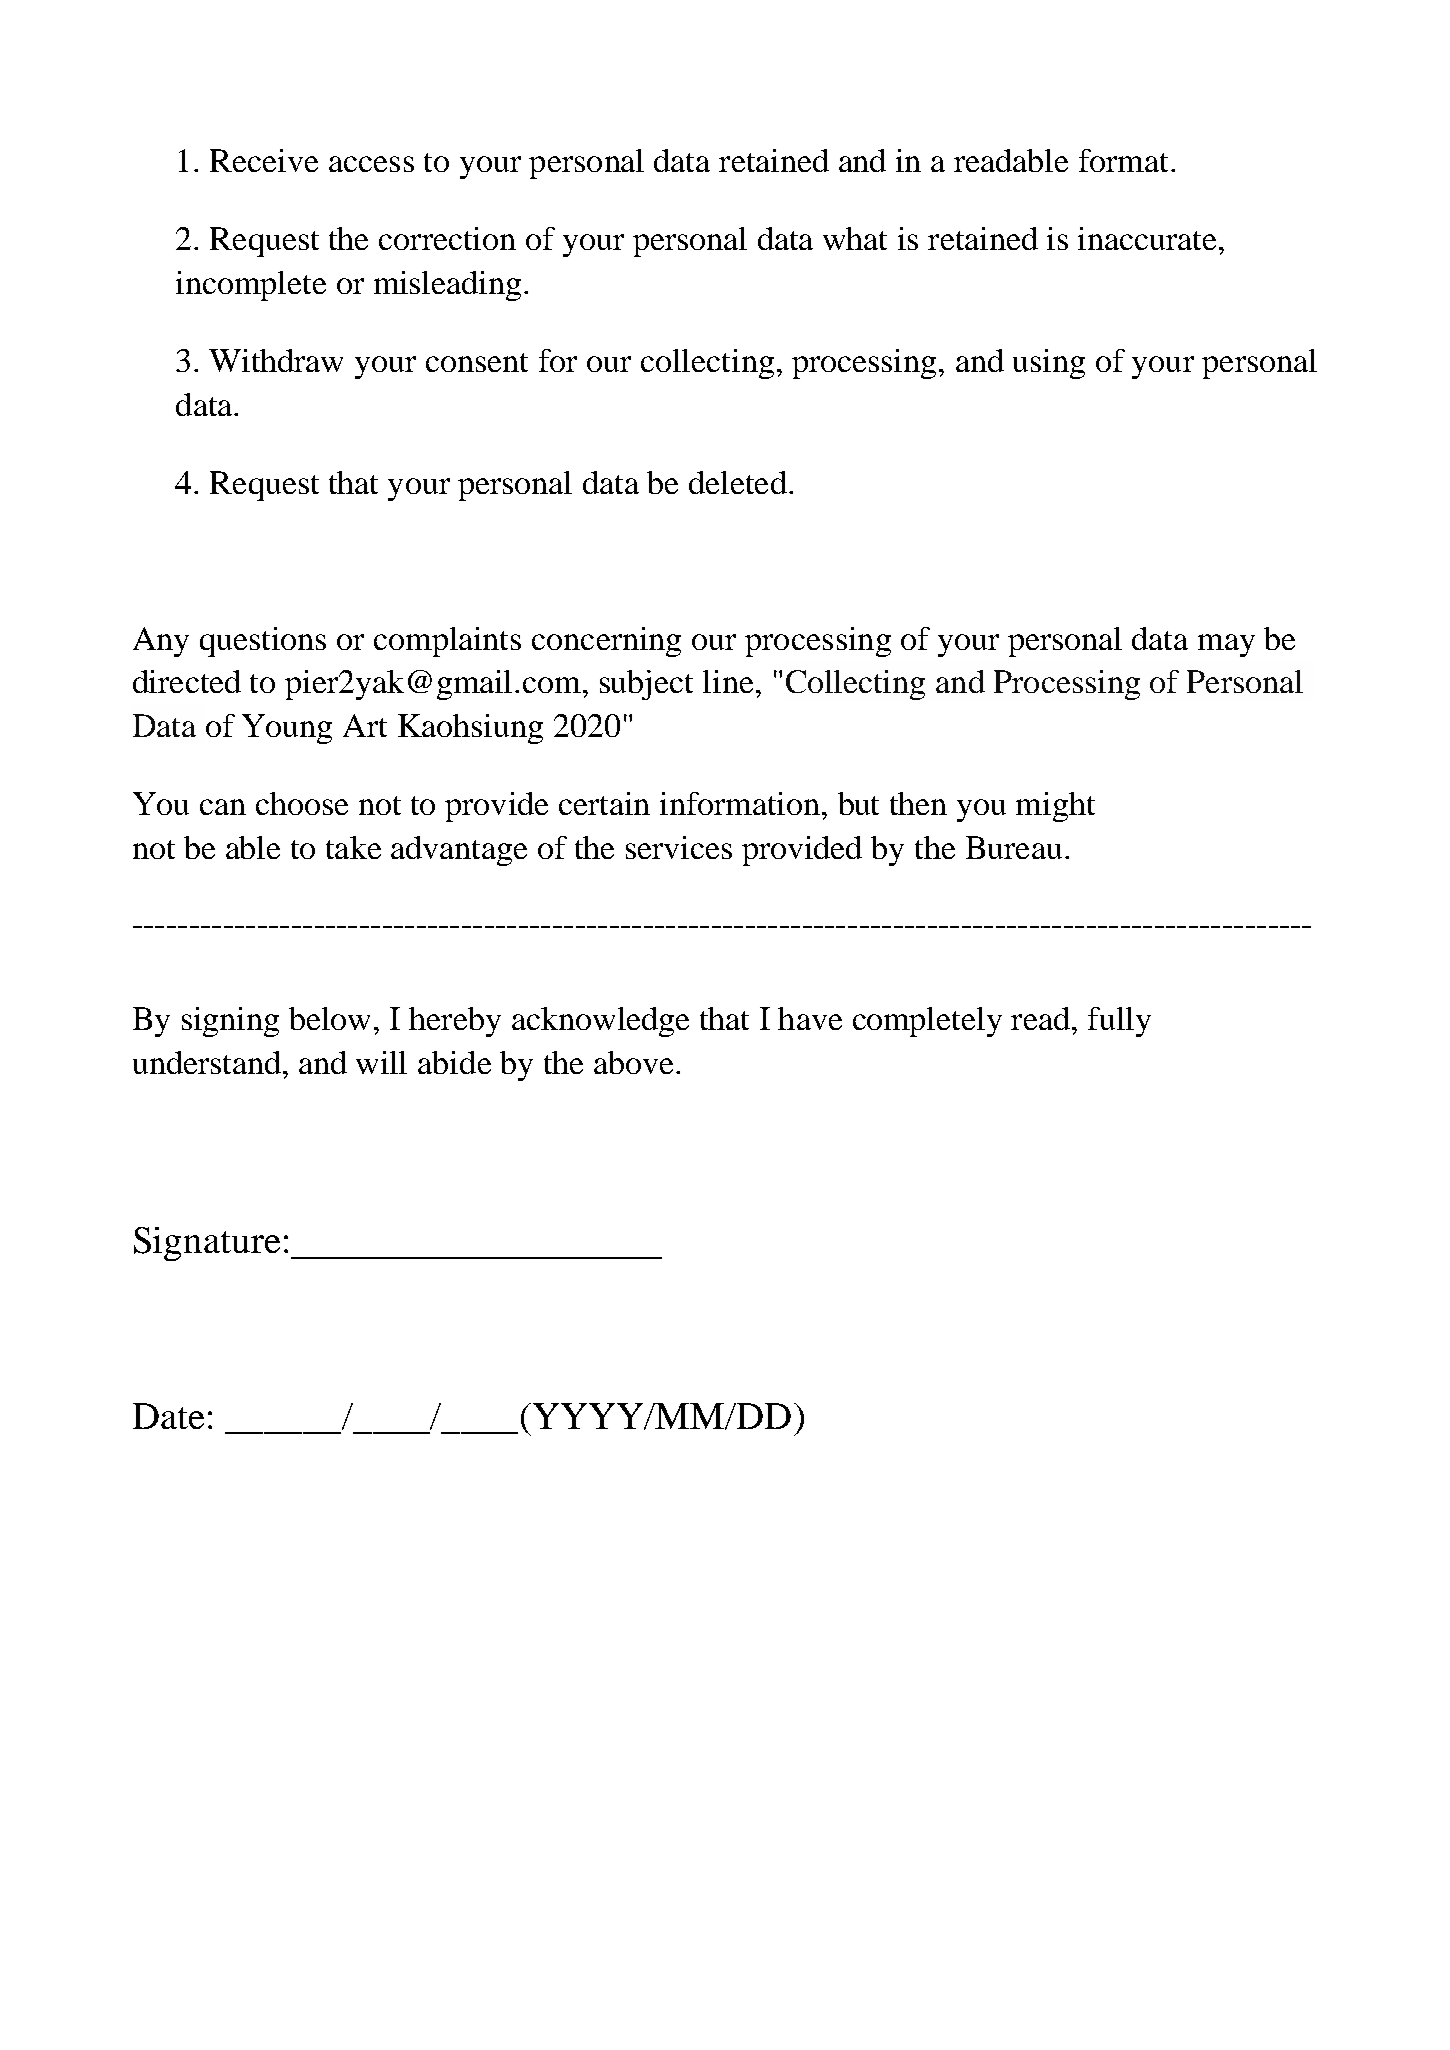 Image resolution: width=1450 pixels, height=2050 pixels. Describe the element at coordinates (264, 160) in the image. I see `Receive` at that location.
